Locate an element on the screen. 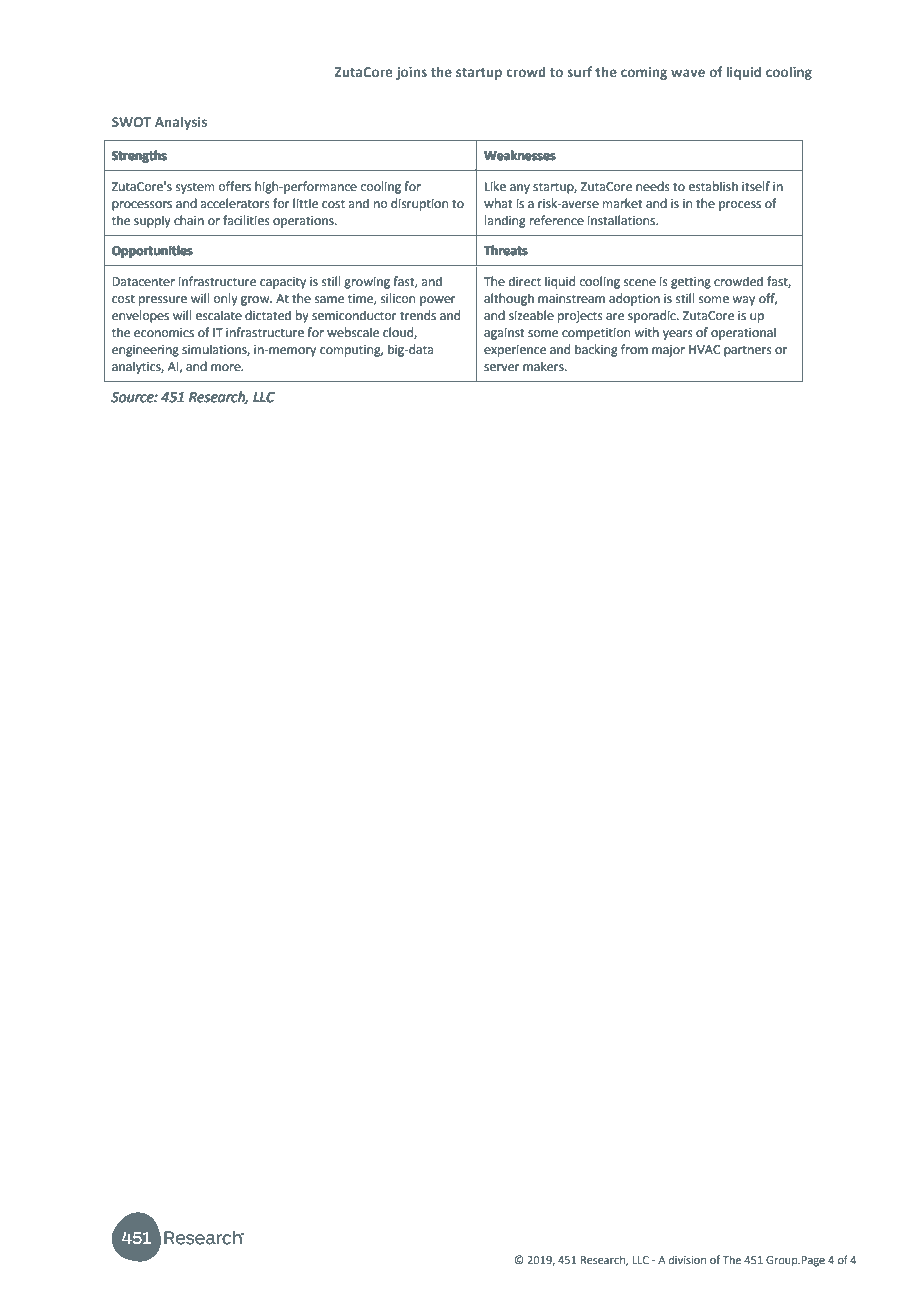  server is located at coordinates (502, 368).
